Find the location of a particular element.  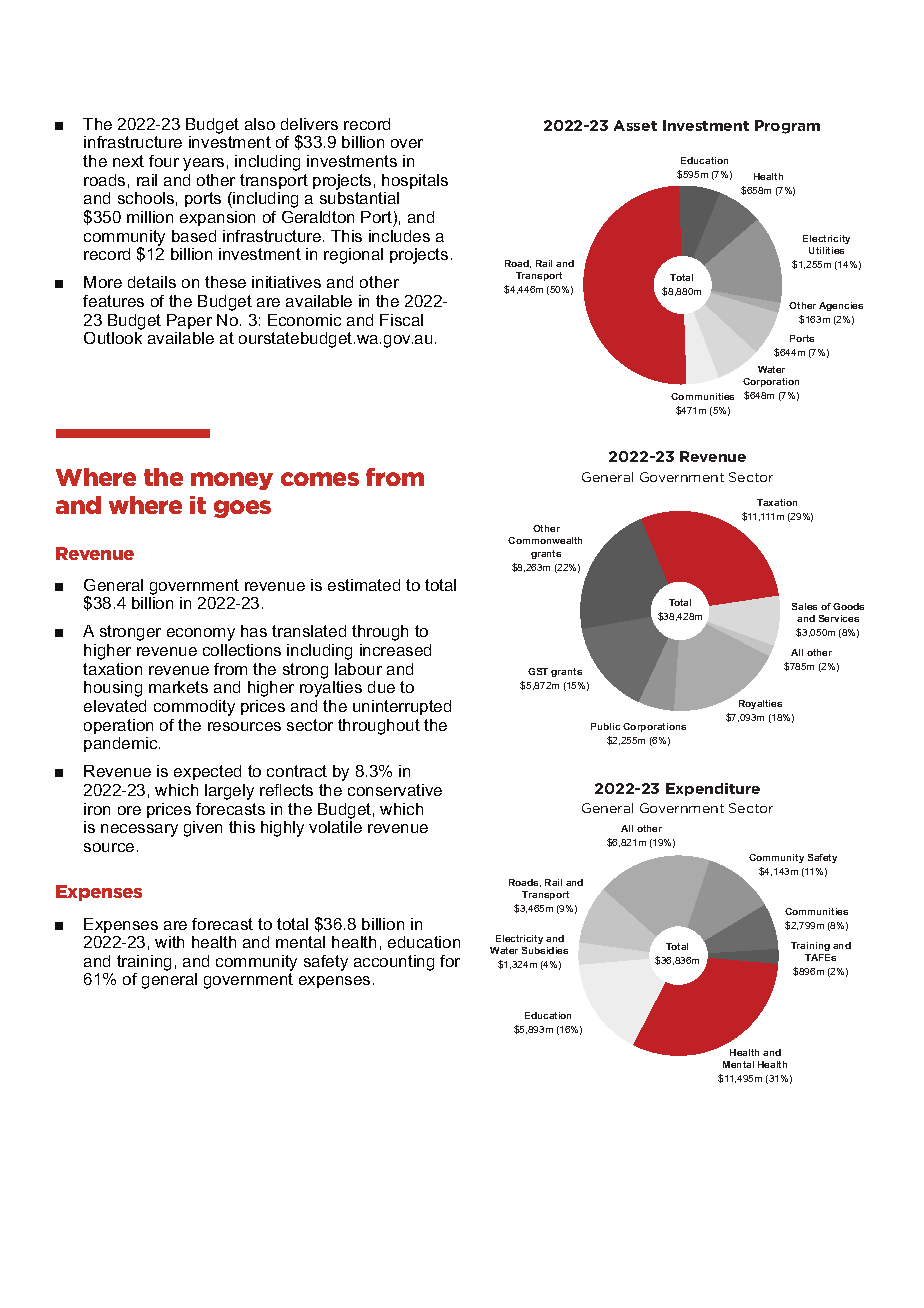

commodity is located at coordinates (194, 708).
